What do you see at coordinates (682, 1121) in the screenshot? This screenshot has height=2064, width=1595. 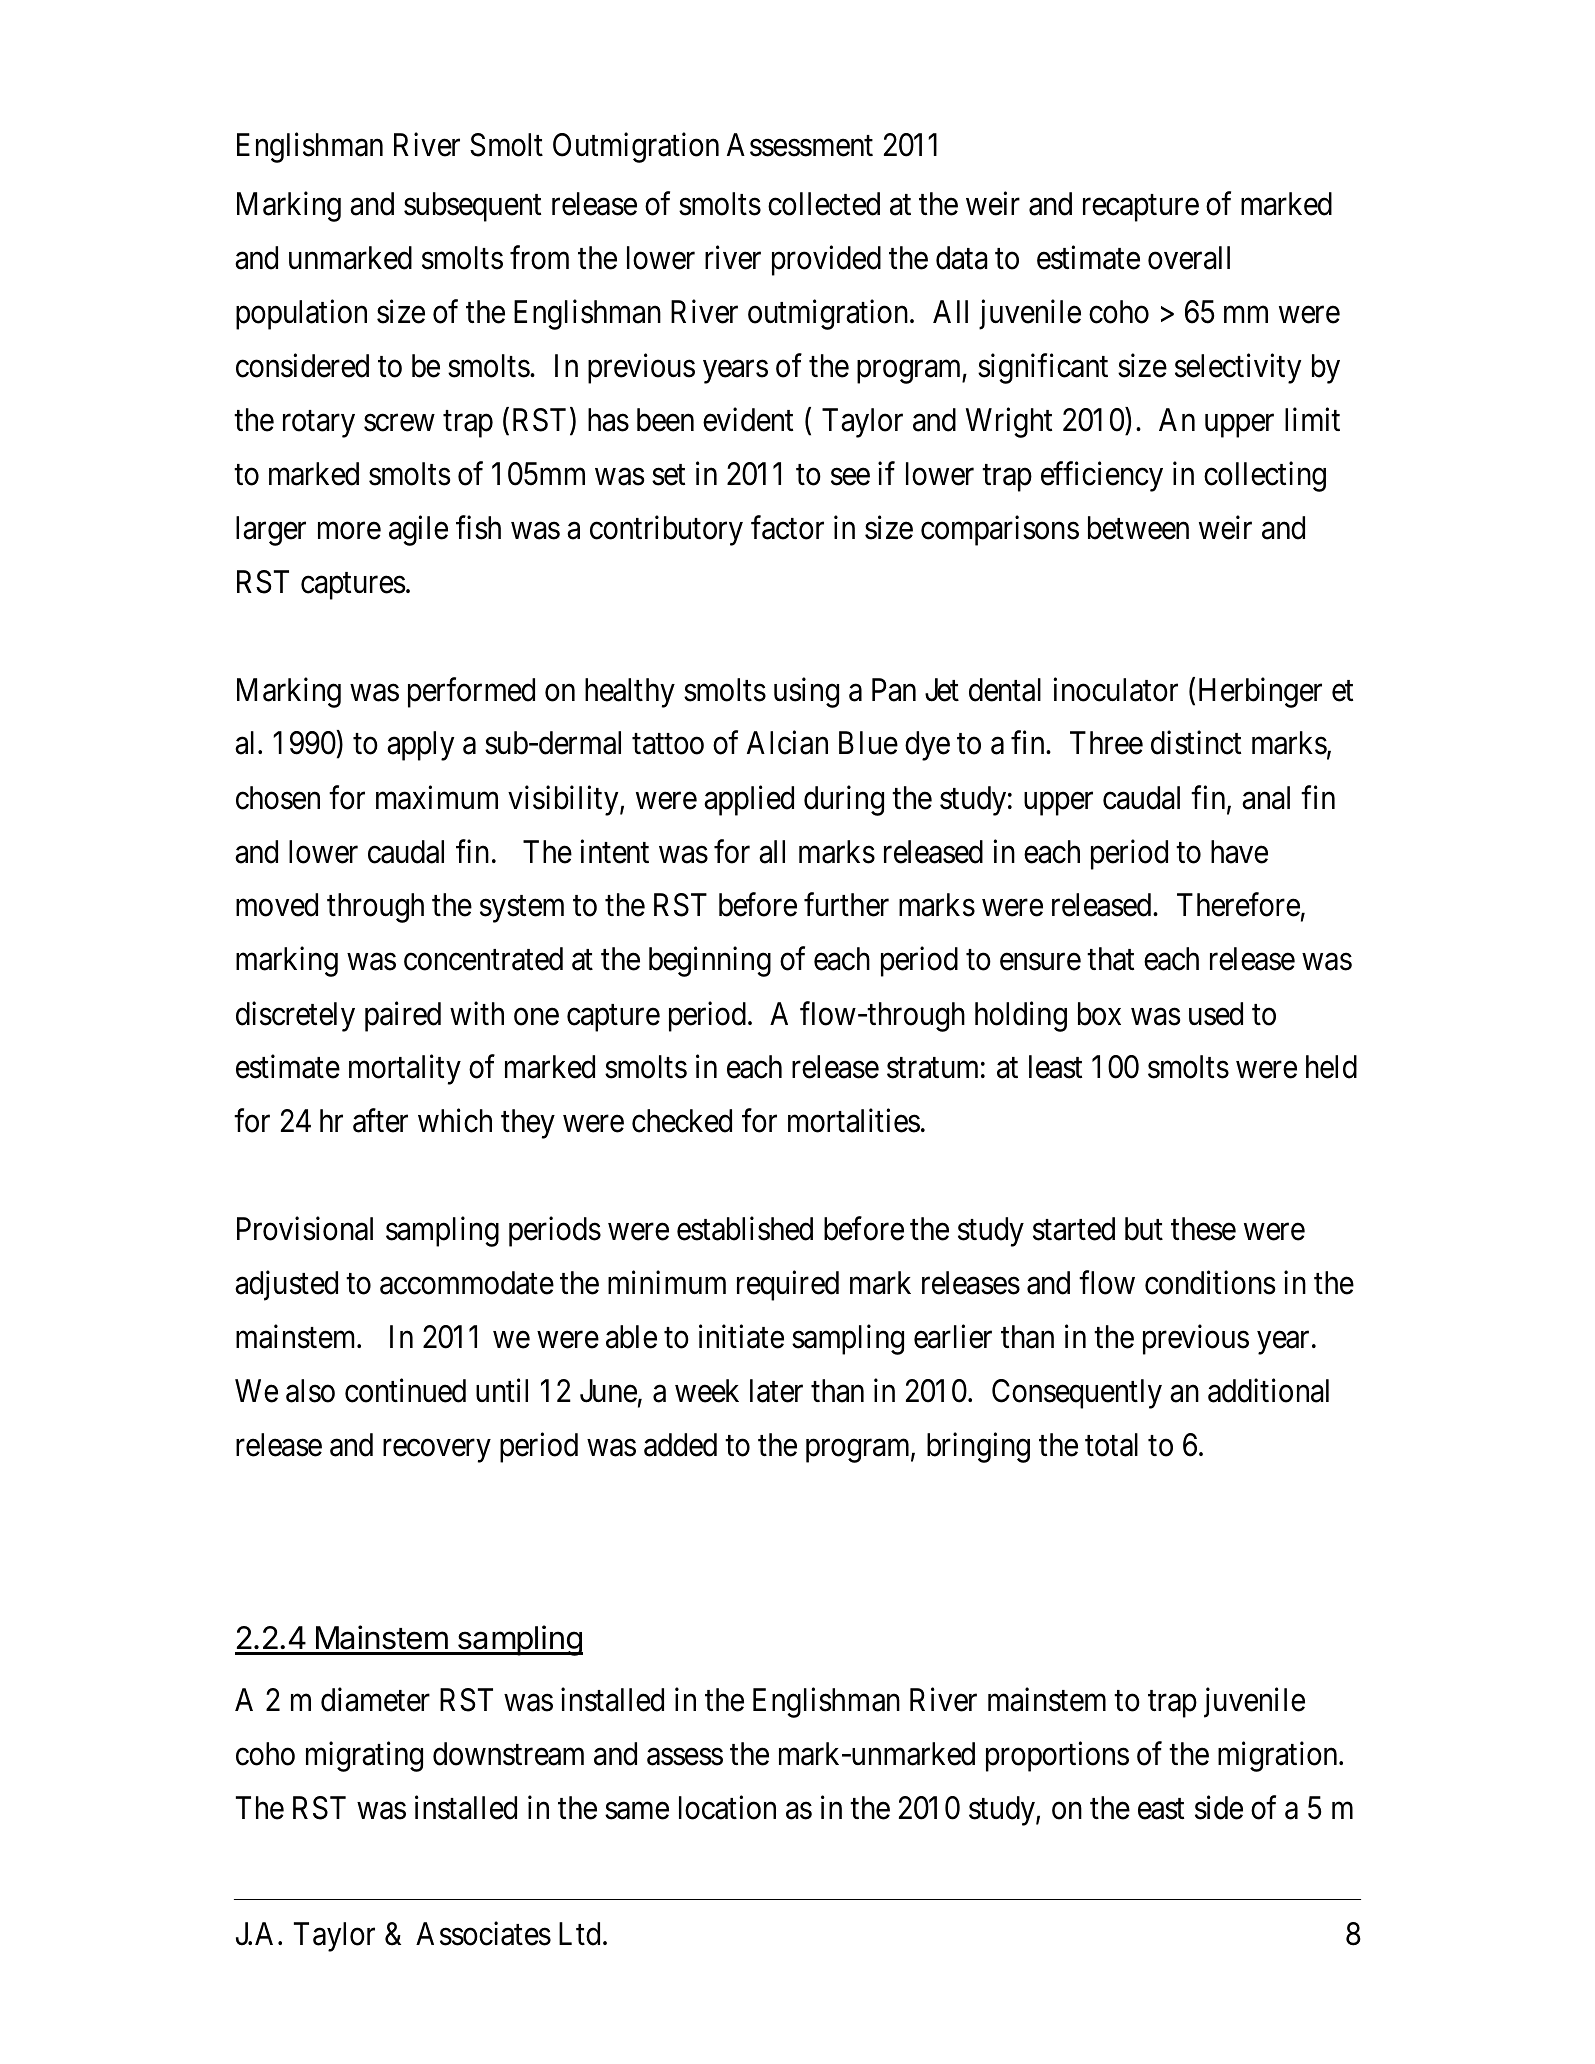 I see `checked` at bounding box center [682, 1121].
